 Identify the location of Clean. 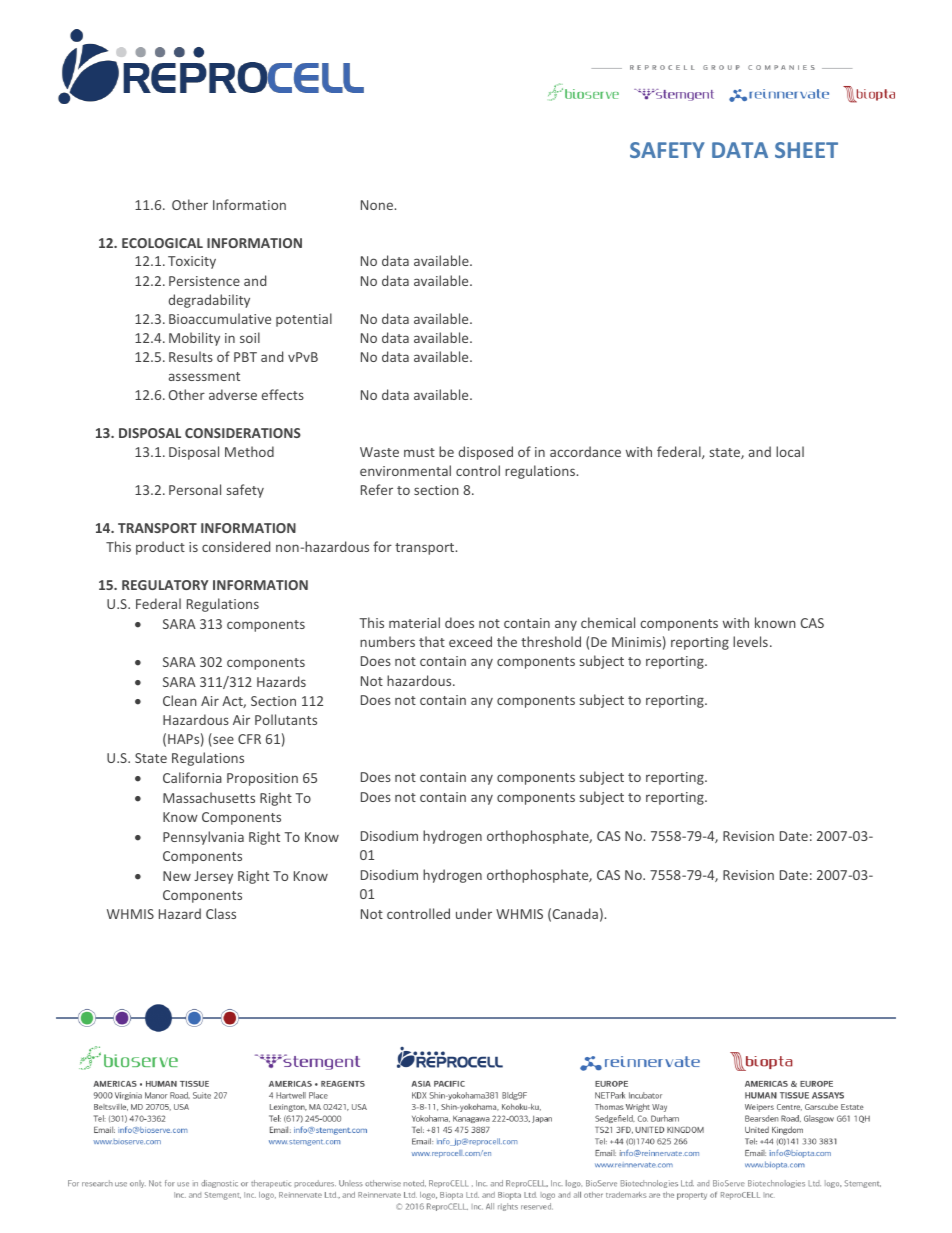
(180, 700).
